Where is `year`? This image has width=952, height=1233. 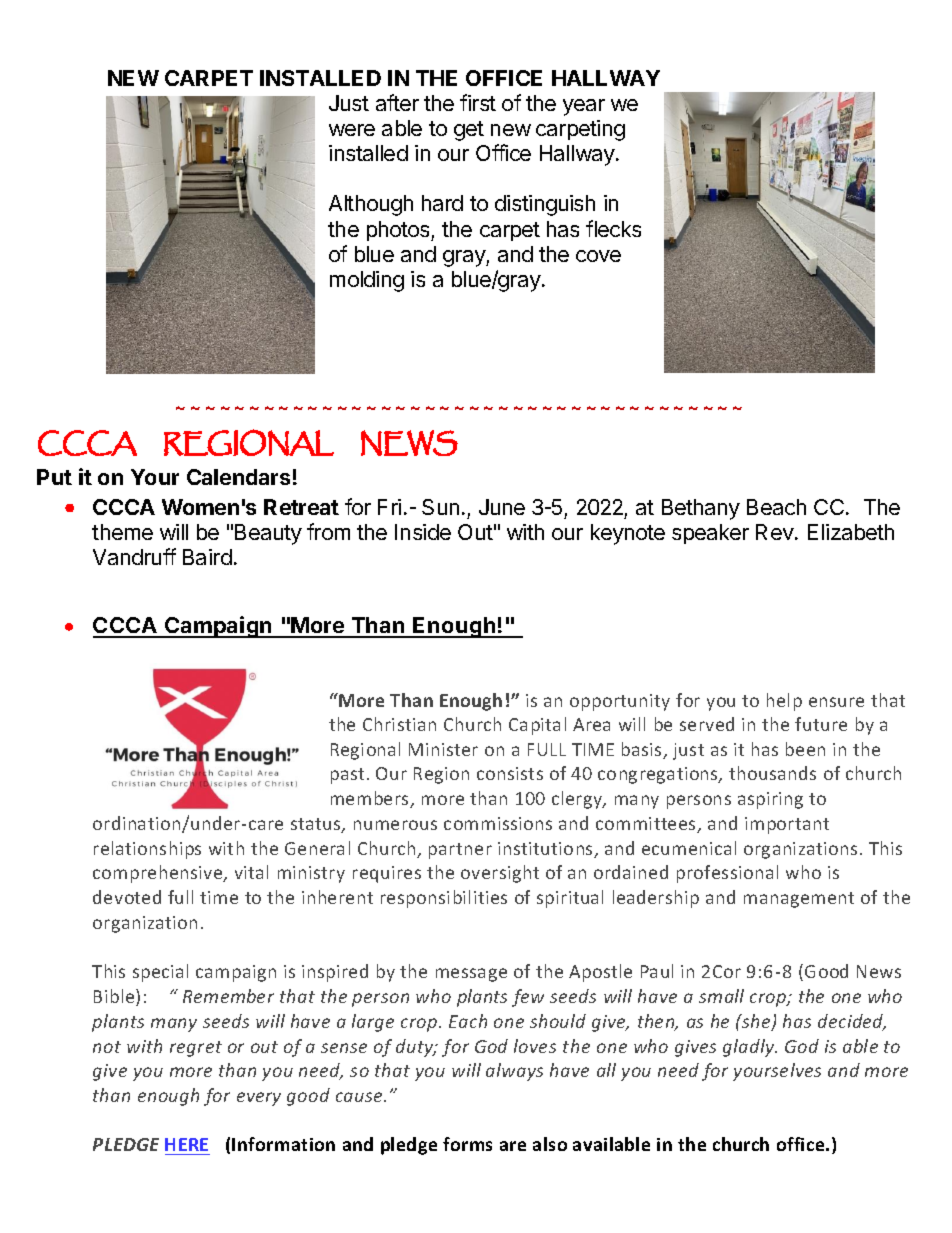
year is located at coordinates (584, 107).
